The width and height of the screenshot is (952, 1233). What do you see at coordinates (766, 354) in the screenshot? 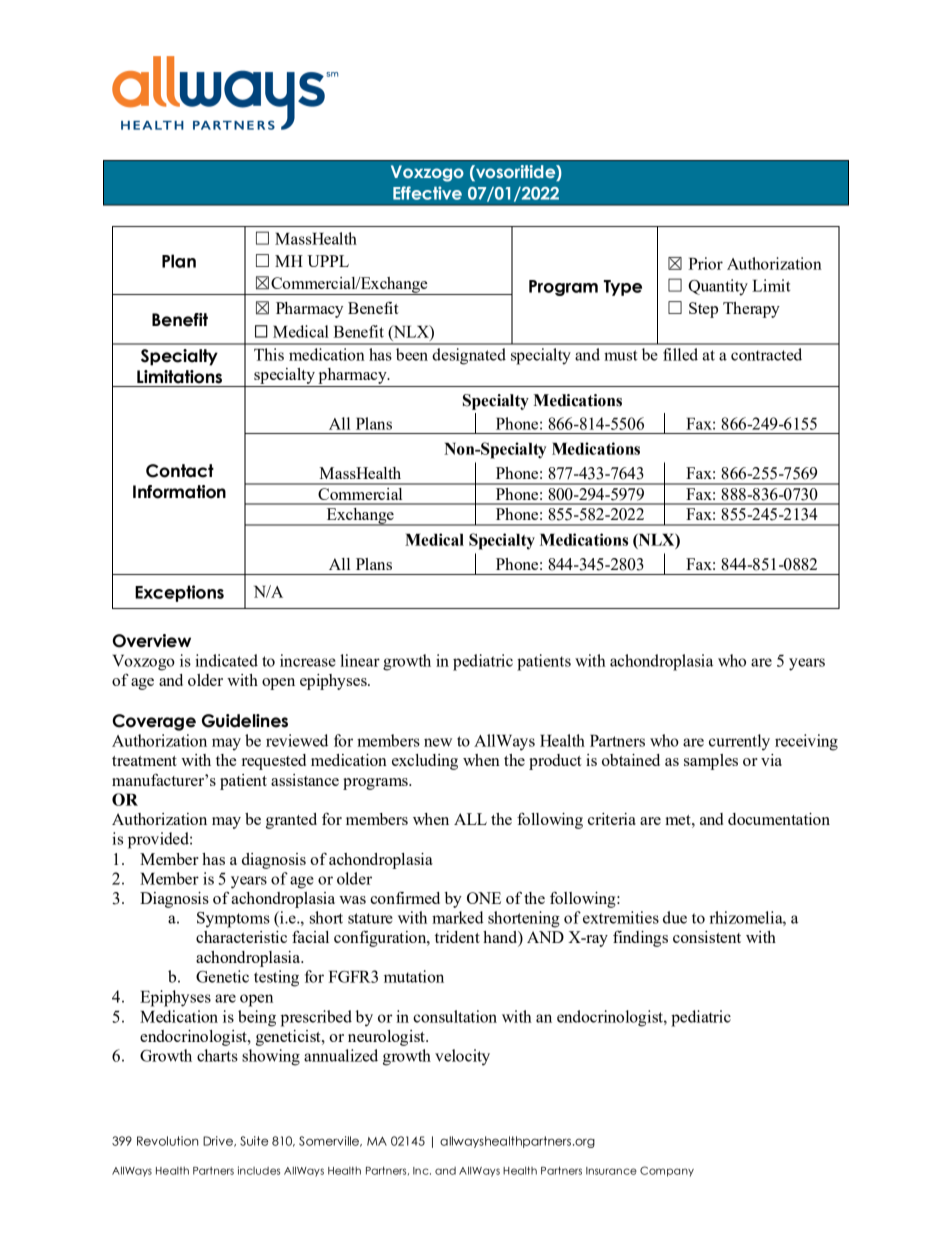
I see `contracted` at bounding box center [766, 354].
